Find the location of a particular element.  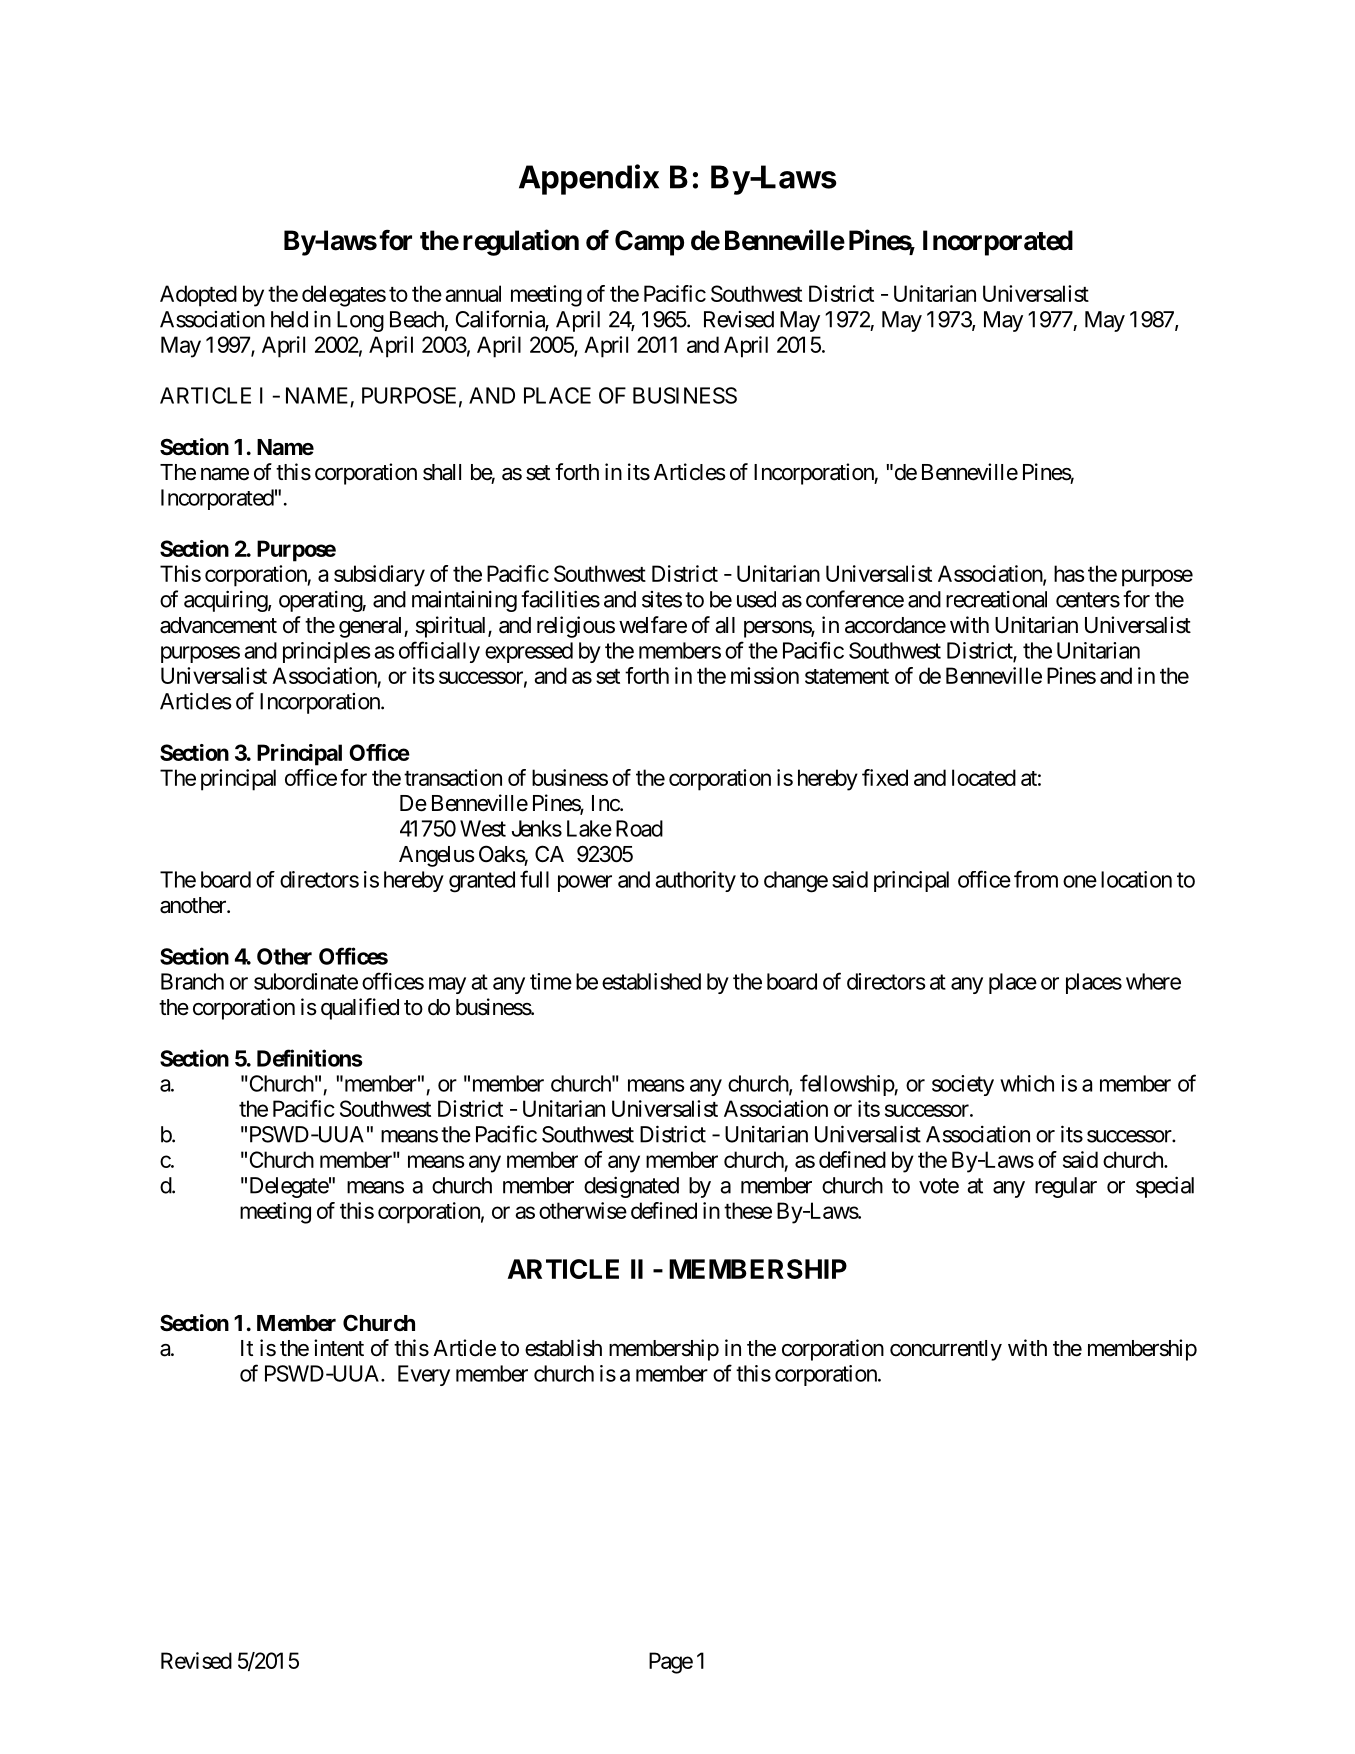

intent is located at coordinates (339, 1348).
